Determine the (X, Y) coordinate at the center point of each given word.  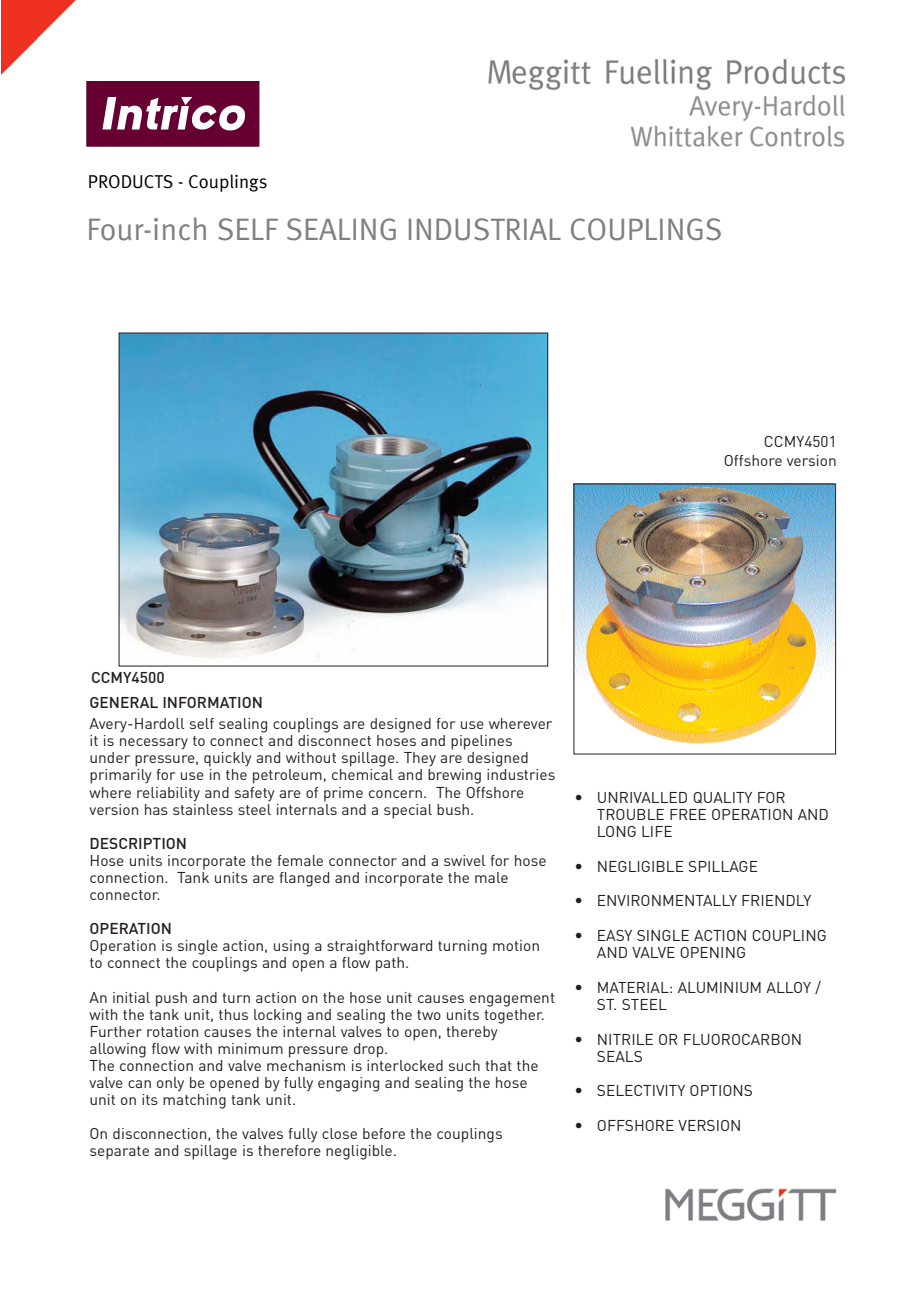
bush (453, 809)
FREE (688, 814)
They (420, 759)
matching (194, 1101)
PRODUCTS (131, 182)
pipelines (481, 742)
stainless (203, 808)
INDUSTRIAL (485, 229)
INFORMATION (212, 702)
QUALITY (722, 798)
